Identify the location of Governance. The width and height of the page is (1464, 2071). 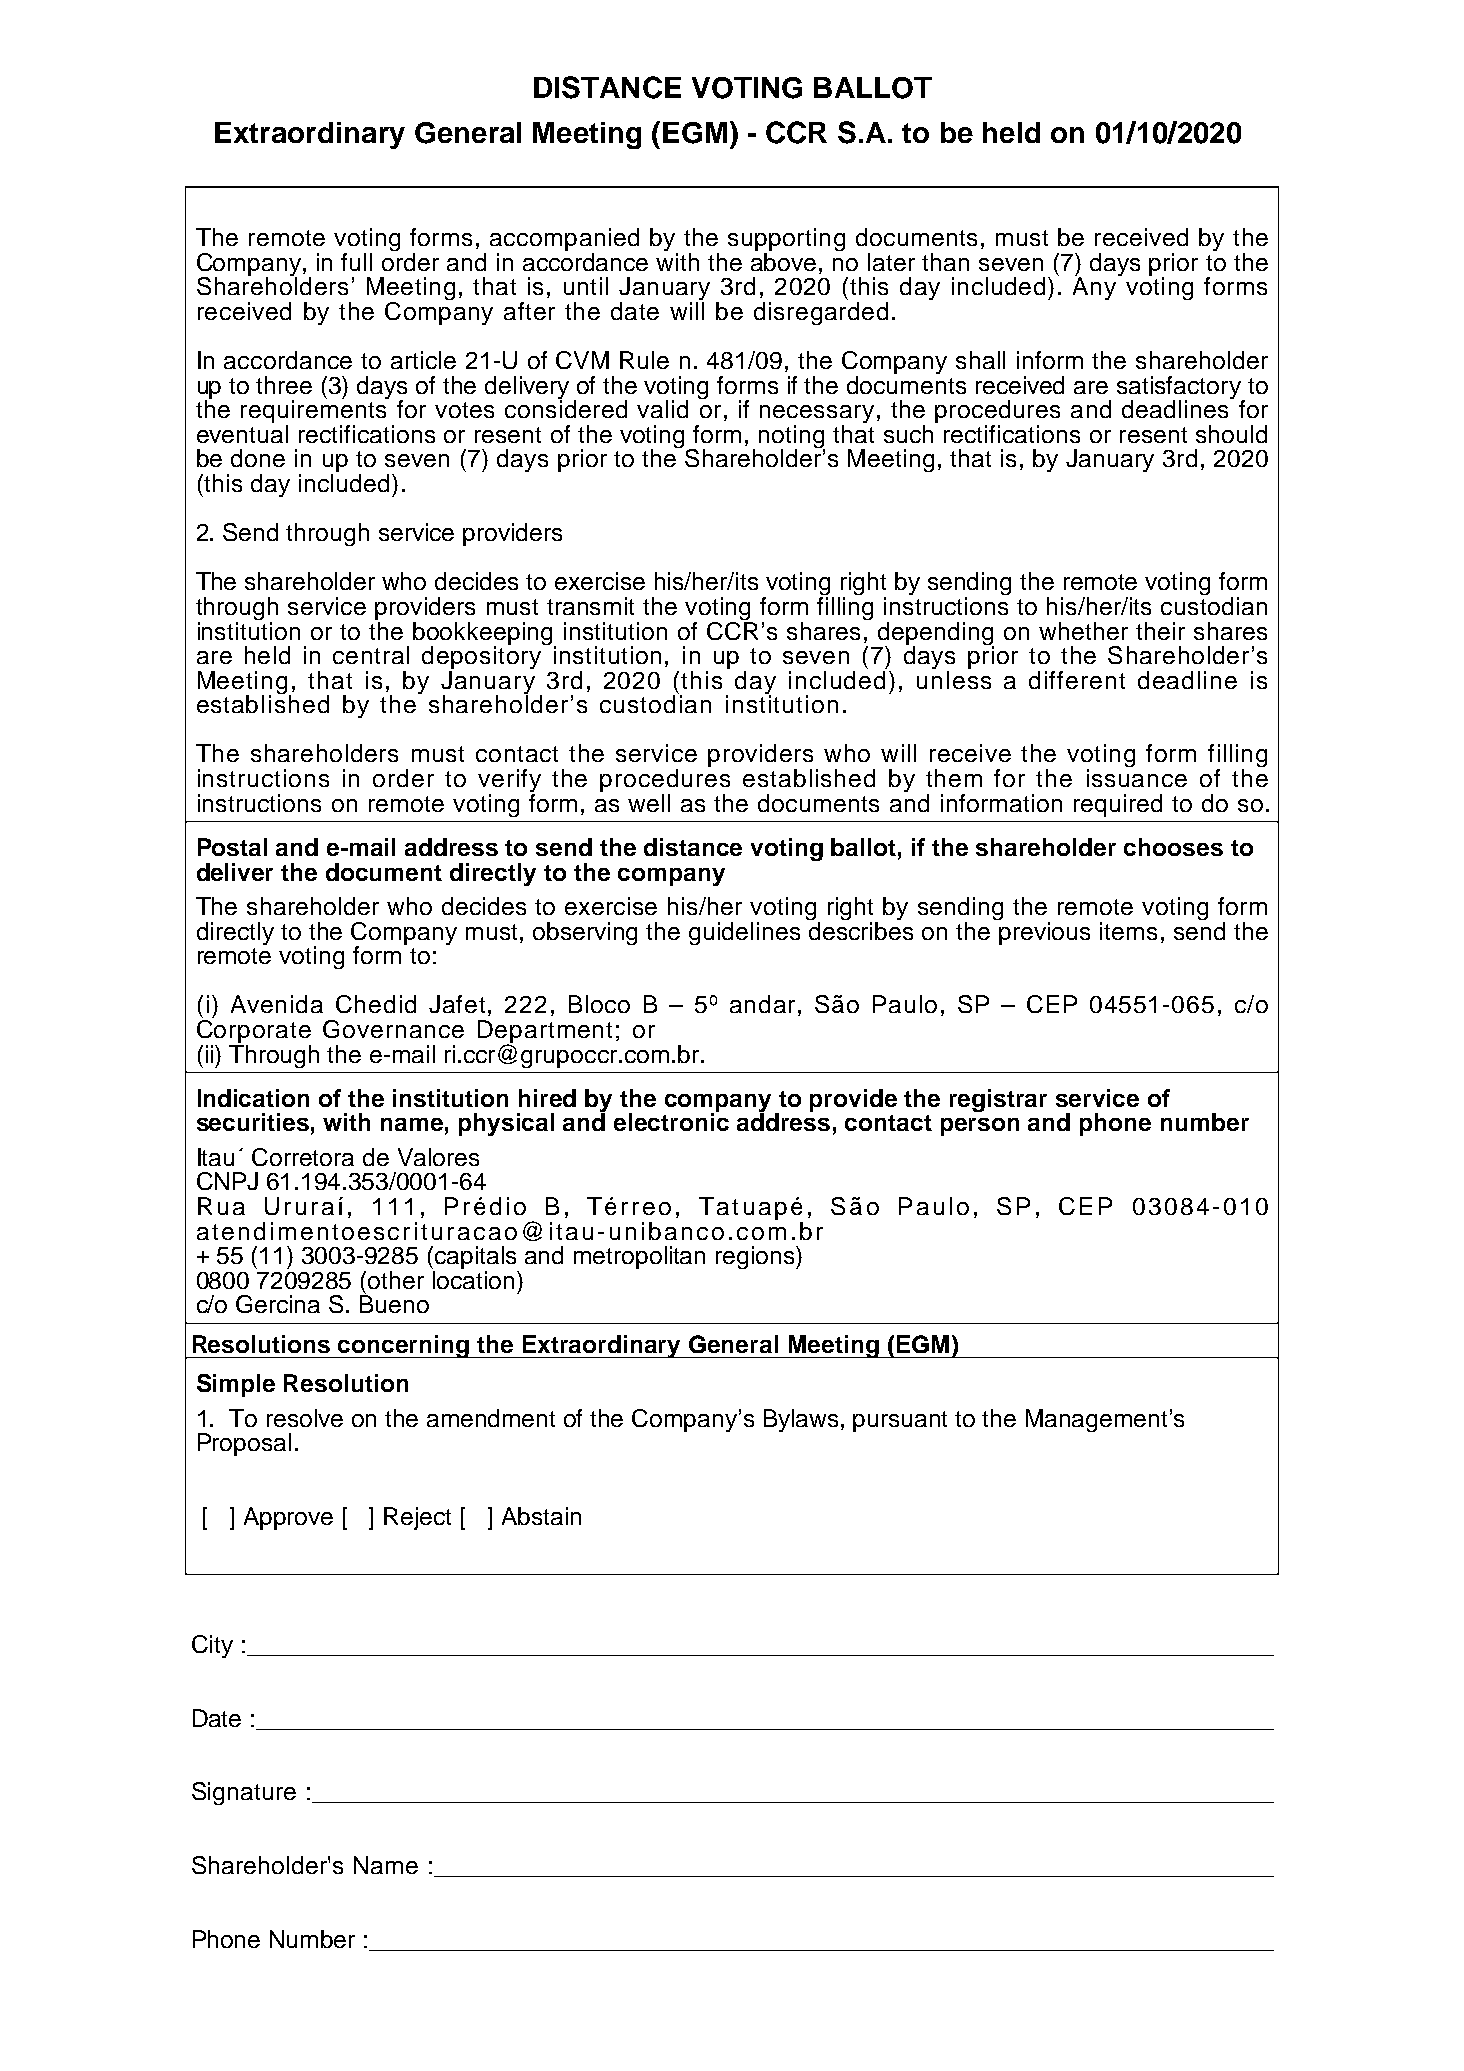
(393, 1029).
